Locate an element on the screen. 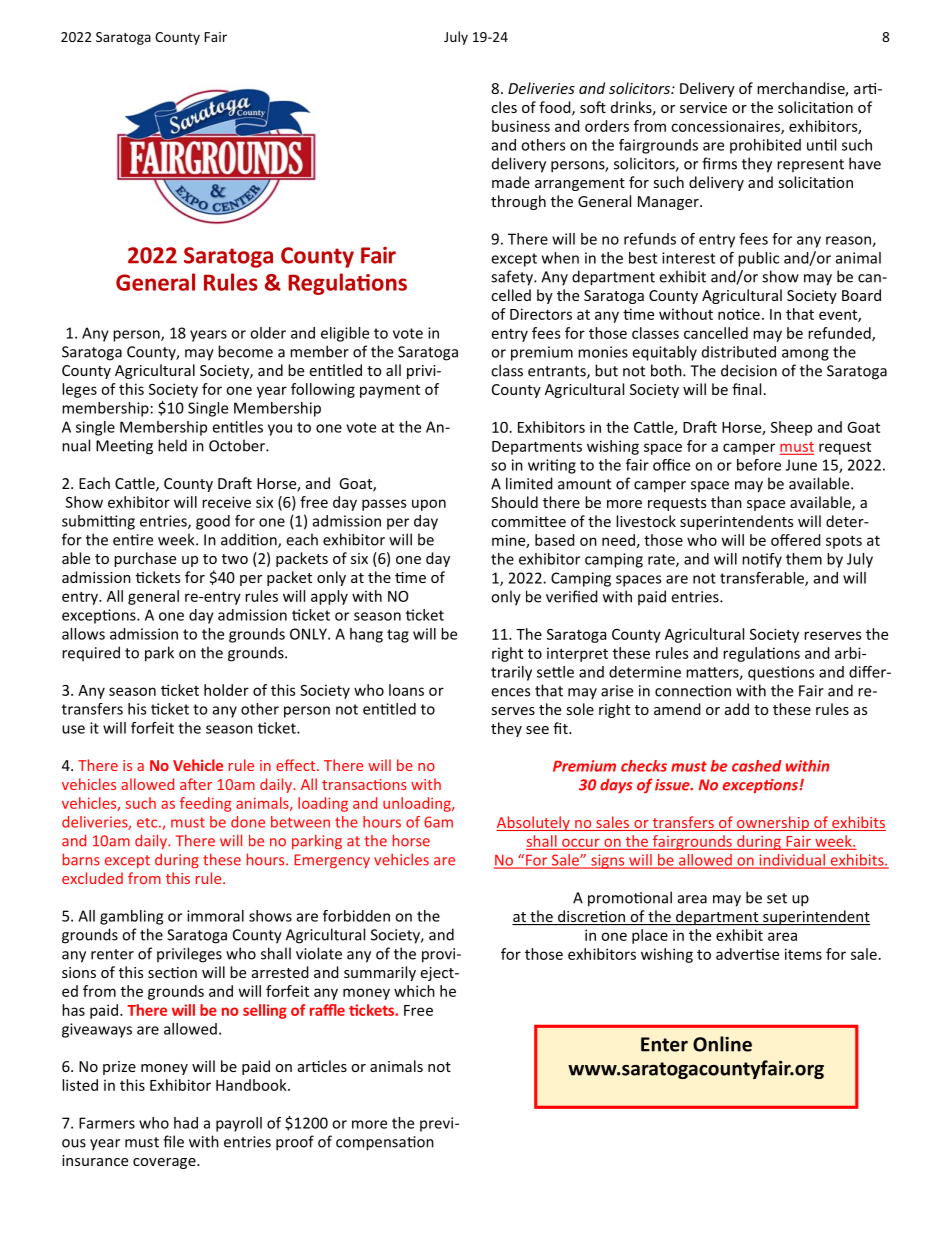 This screenshot has height=1233, width=952. business is located at coordinates (521, 126).
